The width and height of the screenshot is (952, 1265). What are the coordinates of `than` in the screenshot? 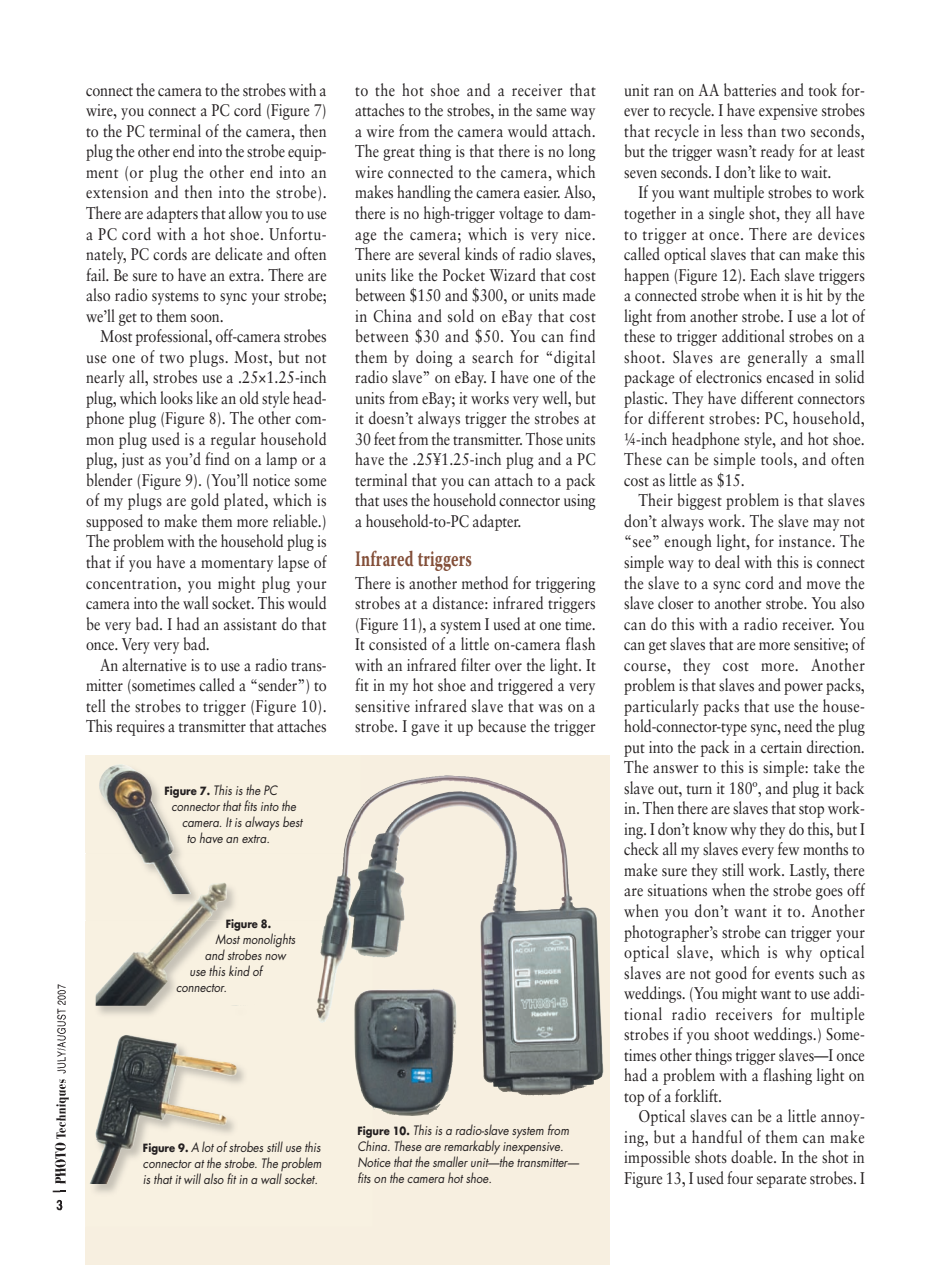 It's located at (762, 130).
